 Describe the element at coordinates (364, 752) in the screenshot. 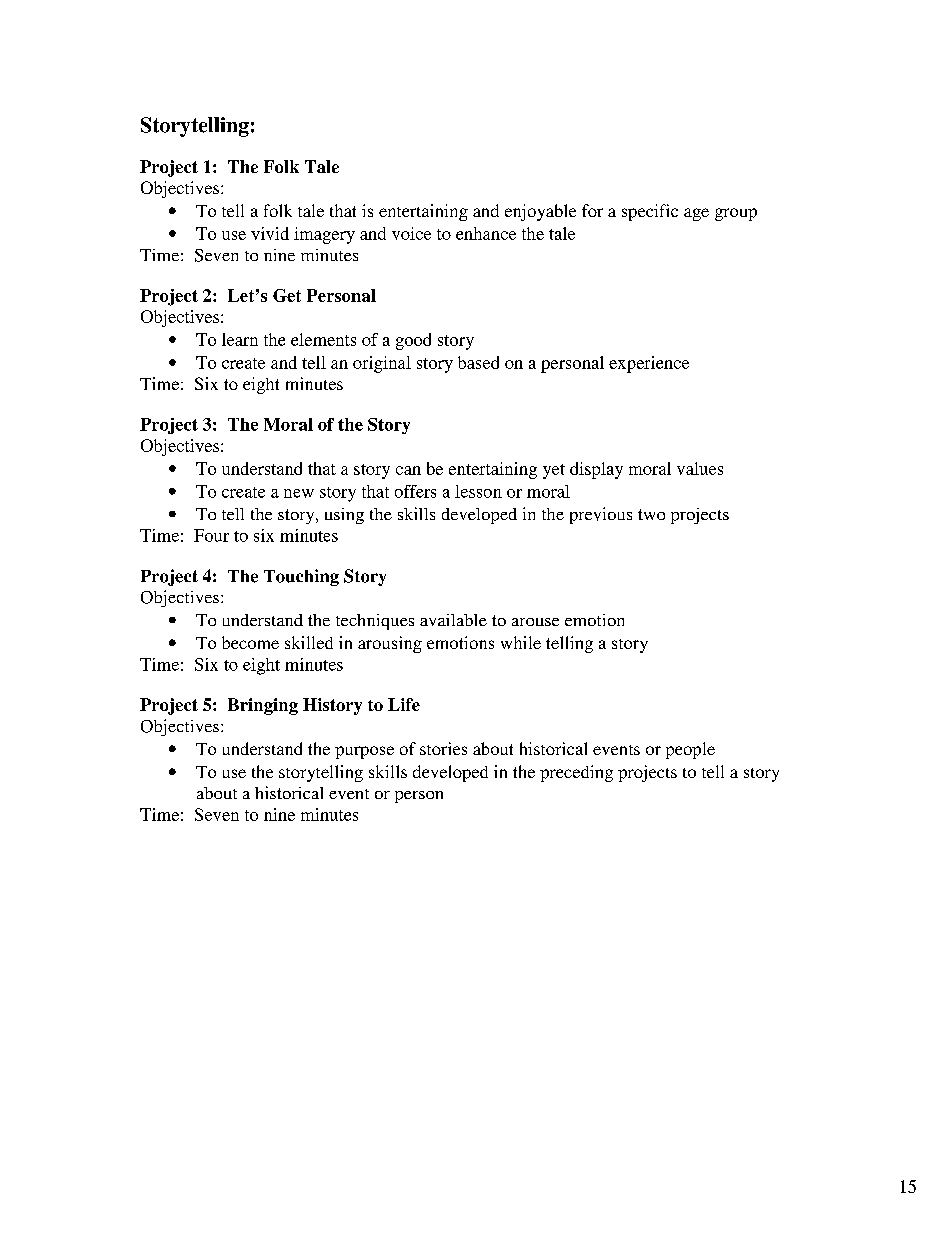

I see `purpose` at that location.
